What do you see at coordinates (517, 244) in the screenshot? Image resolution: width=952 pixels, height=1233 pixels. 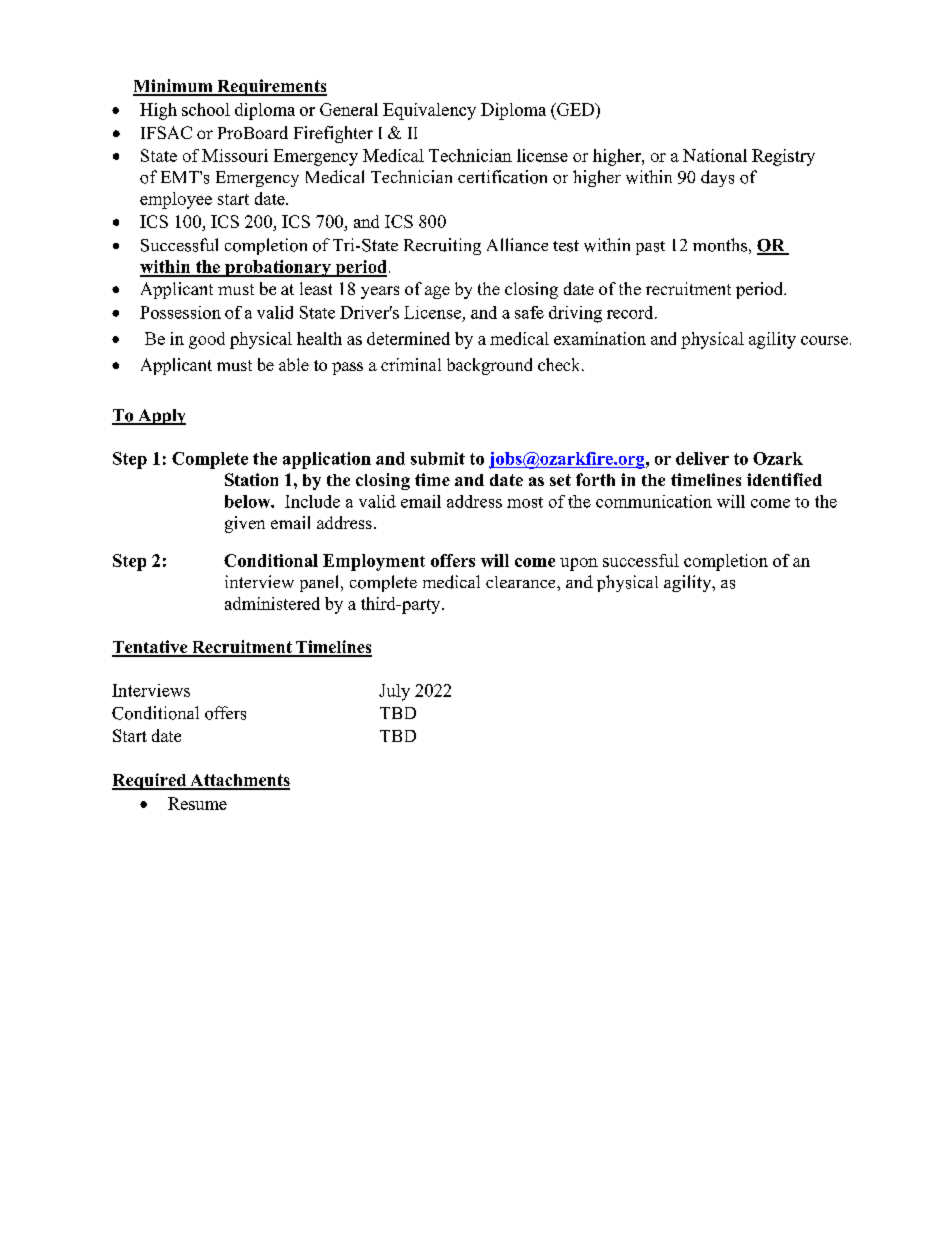 I see `Alliance` at bounding box center [517, 244].
